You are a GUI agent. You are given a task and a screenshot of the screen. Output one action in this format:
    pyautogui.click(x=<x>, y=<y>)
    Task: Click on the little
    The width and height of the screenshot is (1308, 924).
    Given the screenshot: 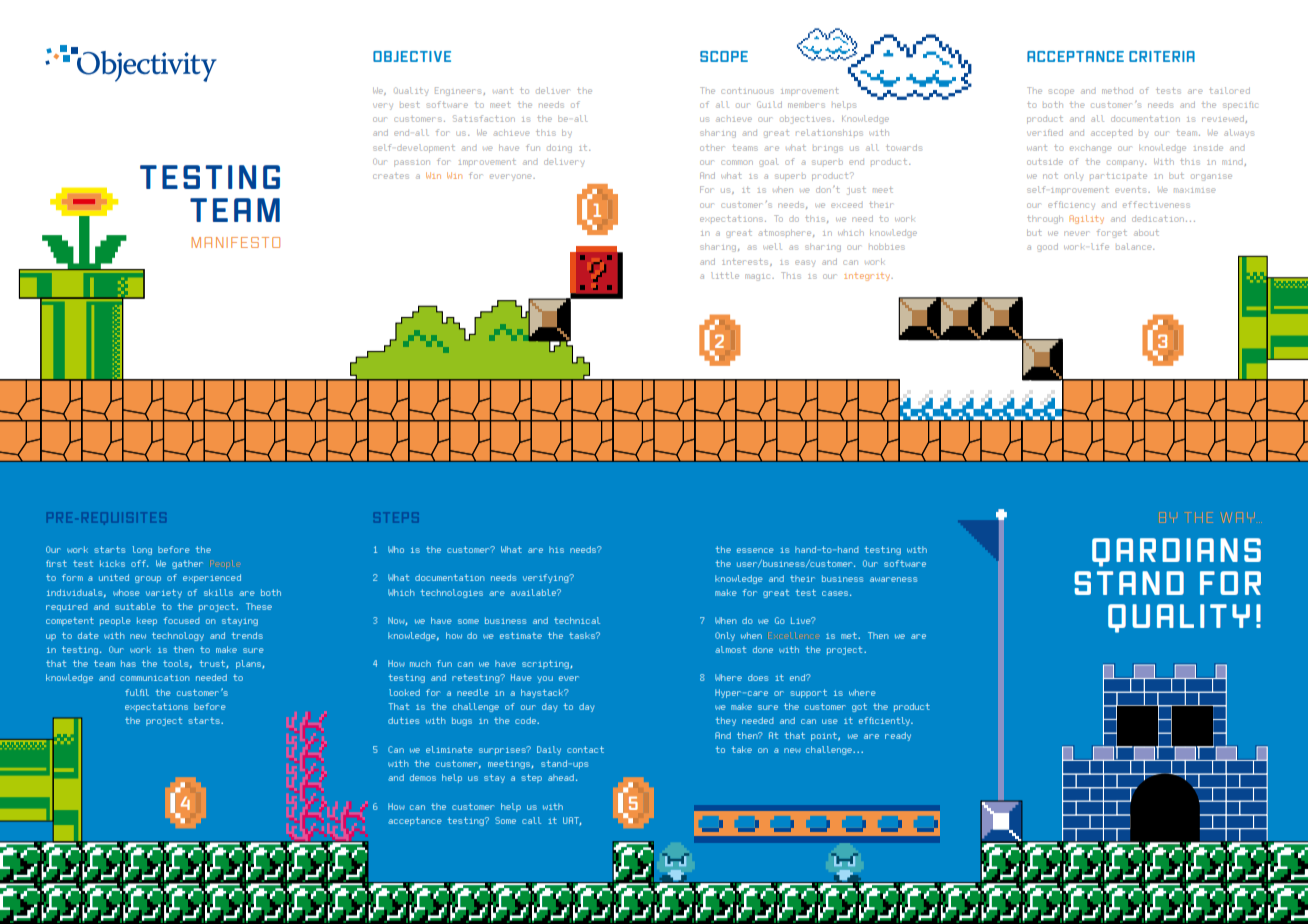 What is the action you would take?
    pyautogui.click(x=725, y=275)
